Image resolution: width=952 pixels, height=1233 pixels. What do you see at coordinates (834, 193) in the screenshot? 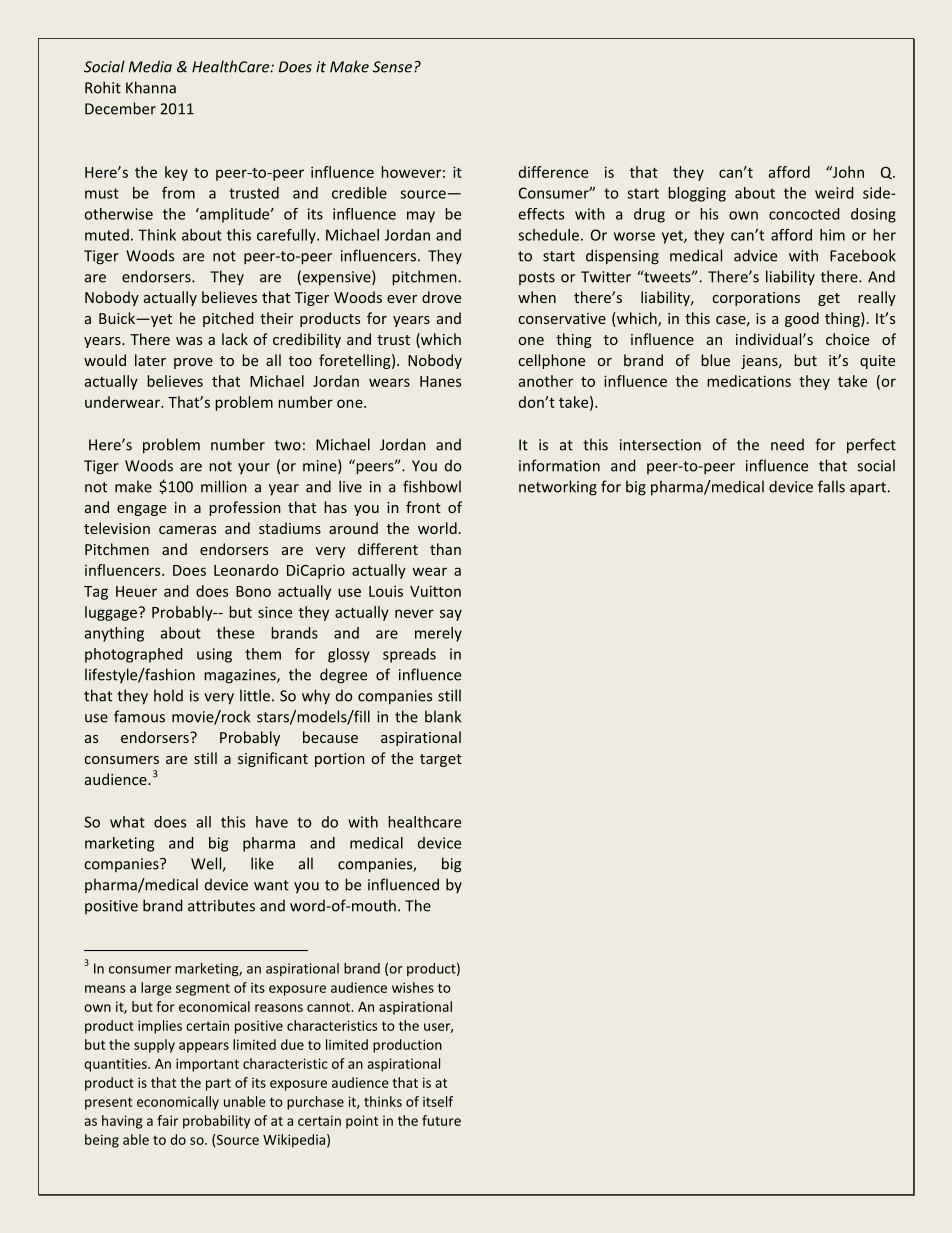
I see `weird` at bounding box center [834, 193].
